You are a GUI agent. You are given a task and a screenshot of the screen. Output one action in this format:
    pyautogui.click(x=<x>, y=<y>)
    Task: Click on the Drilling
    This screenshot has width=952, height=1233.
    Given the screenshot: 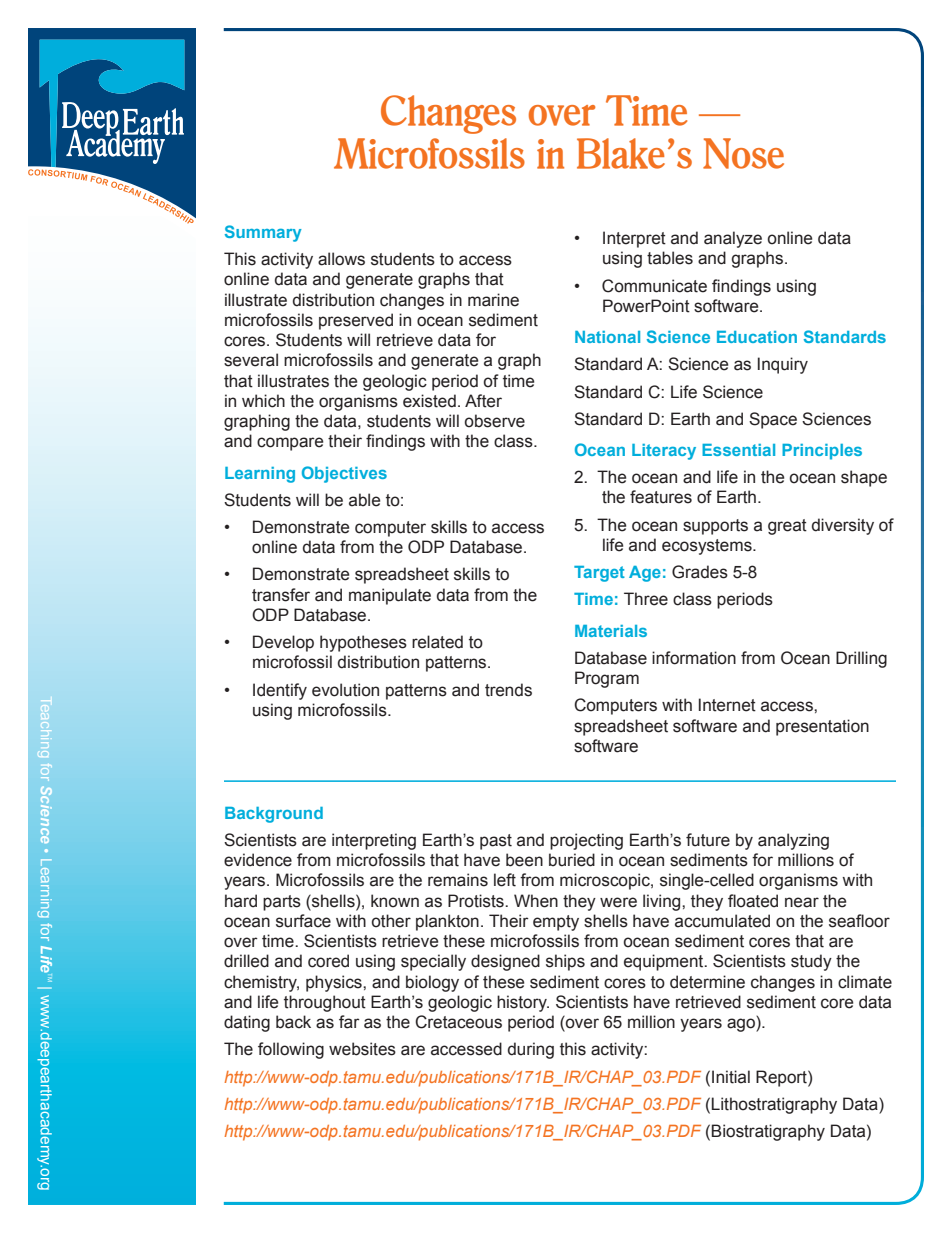 What is the action you would take?
    pyautogui.click(x=861, y=659)
